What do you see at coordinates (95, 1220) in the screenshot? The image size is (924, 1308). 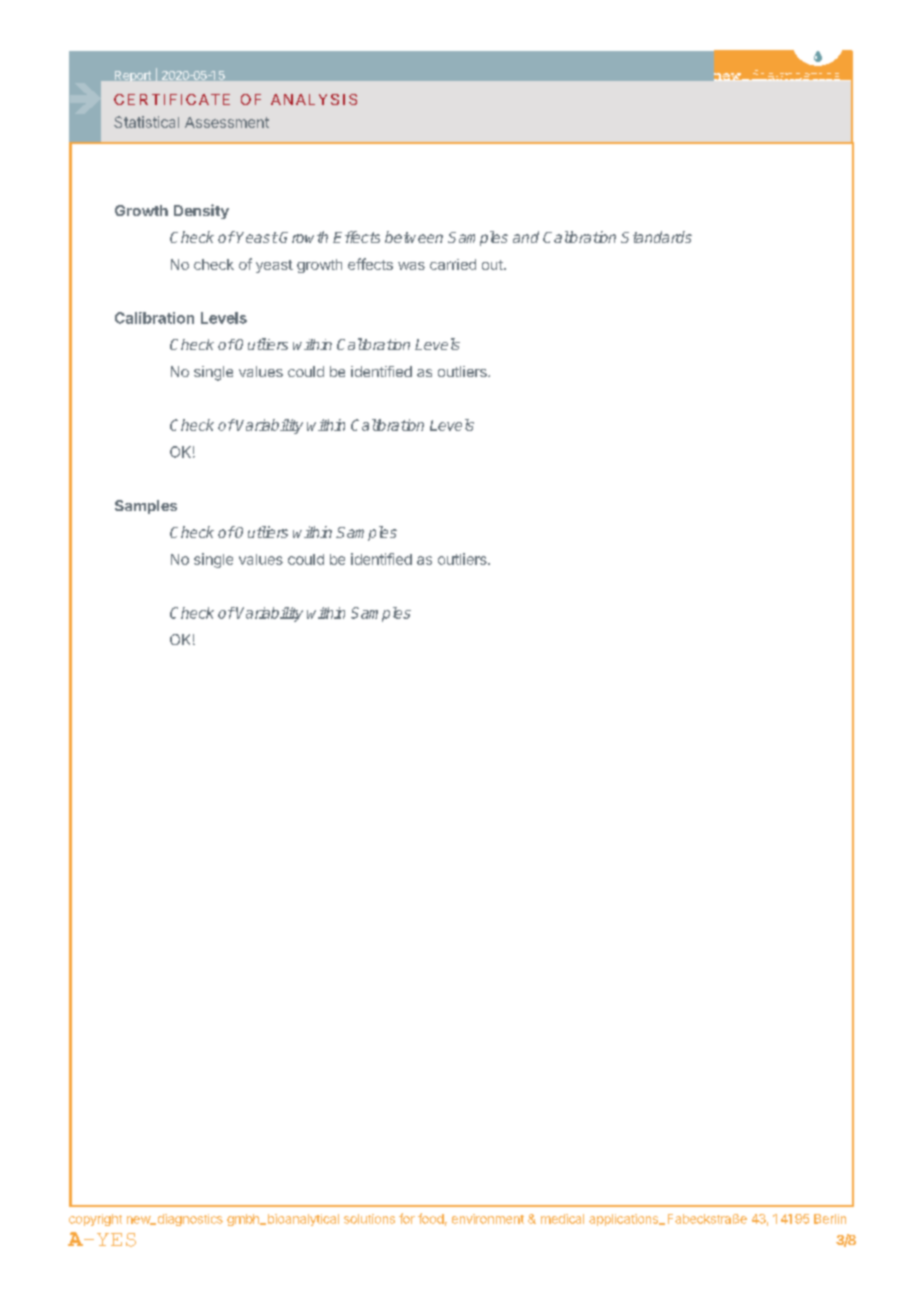 I see `copyright` at bounding box center [95, 1220].
